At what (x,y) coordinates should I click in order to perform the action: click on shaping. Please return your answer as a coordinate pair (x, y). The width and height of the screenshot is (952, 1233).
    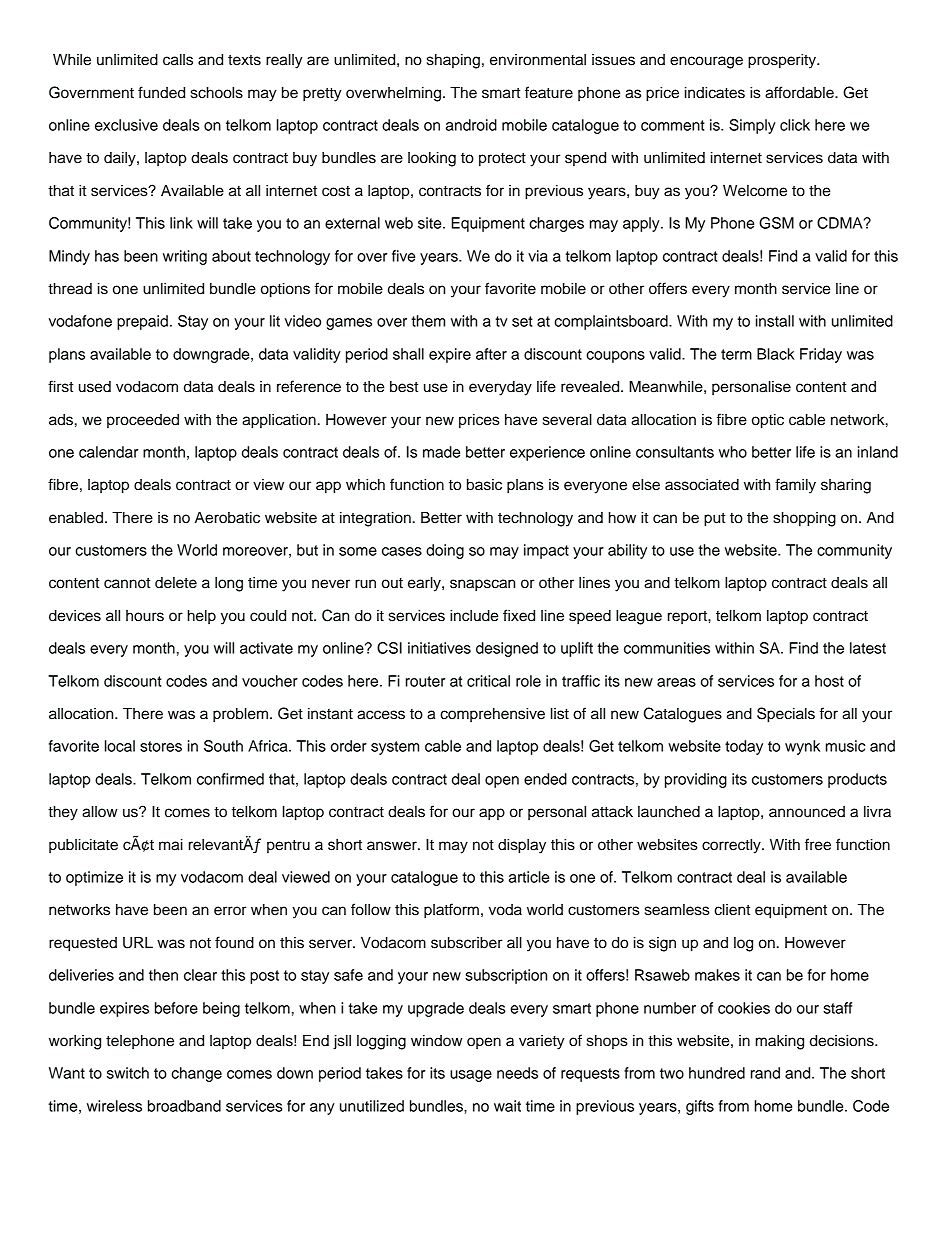
    Looking at the image, I should click on (453, 61).
